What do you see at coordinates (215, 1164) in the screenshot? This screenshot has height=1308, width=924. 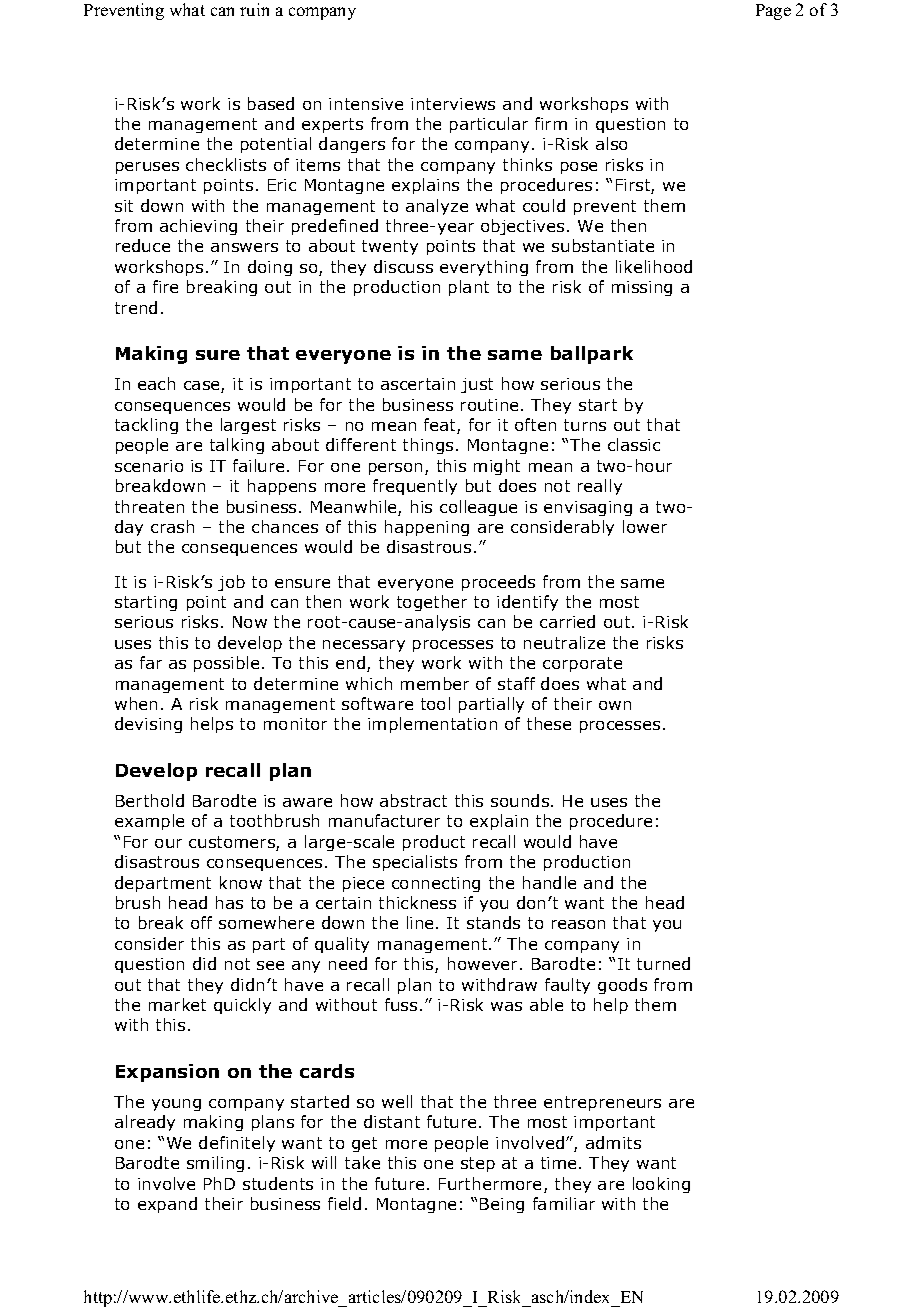 I see `smiling` at bounding box center [215, 1164].
